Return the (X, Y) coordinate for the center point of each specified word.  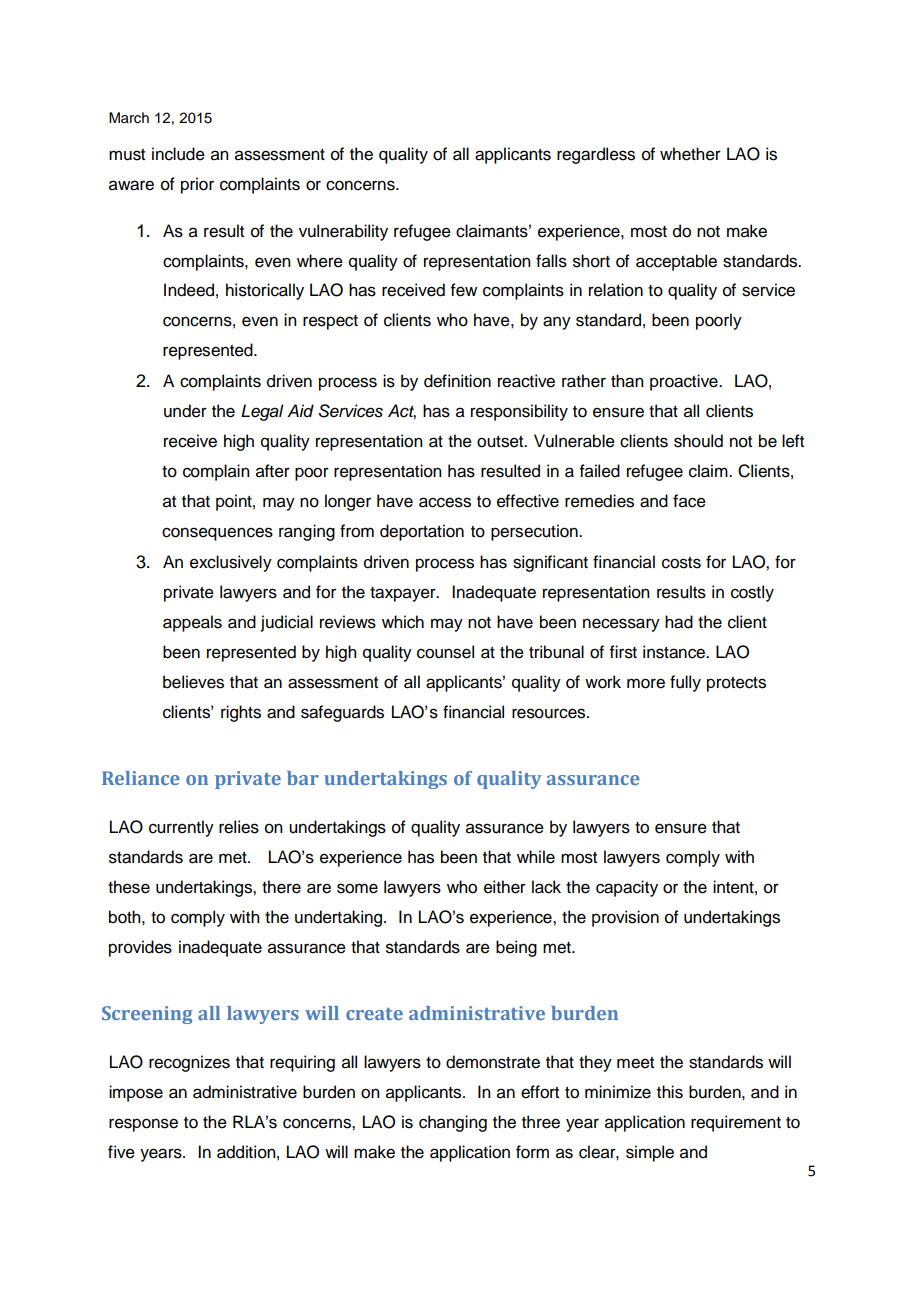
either (505, 887)
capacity (627, 888)
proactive (685, 382)
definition (457, 381)
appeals (192, 623)
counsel (445, 652)
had (679, 622)
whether (690, 154)
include (178, 154)
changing (453, 1123)
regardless (596, 155)
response (143, 1125)
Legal (262, 412)
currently (181, 828)
